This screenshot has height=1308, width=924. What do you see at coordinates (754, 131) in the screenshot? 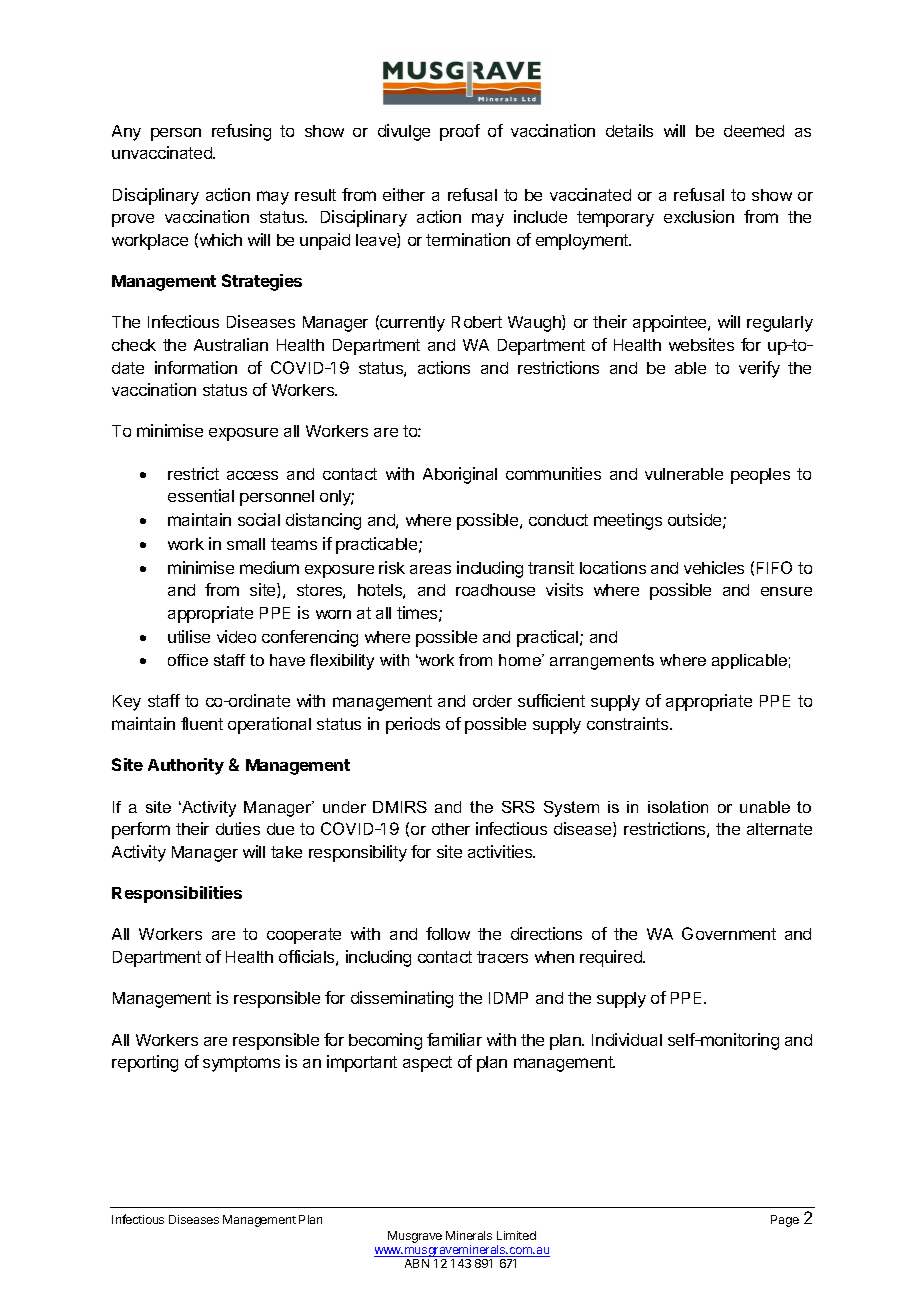
I see `deemed` at bounding box center [754, 131].
